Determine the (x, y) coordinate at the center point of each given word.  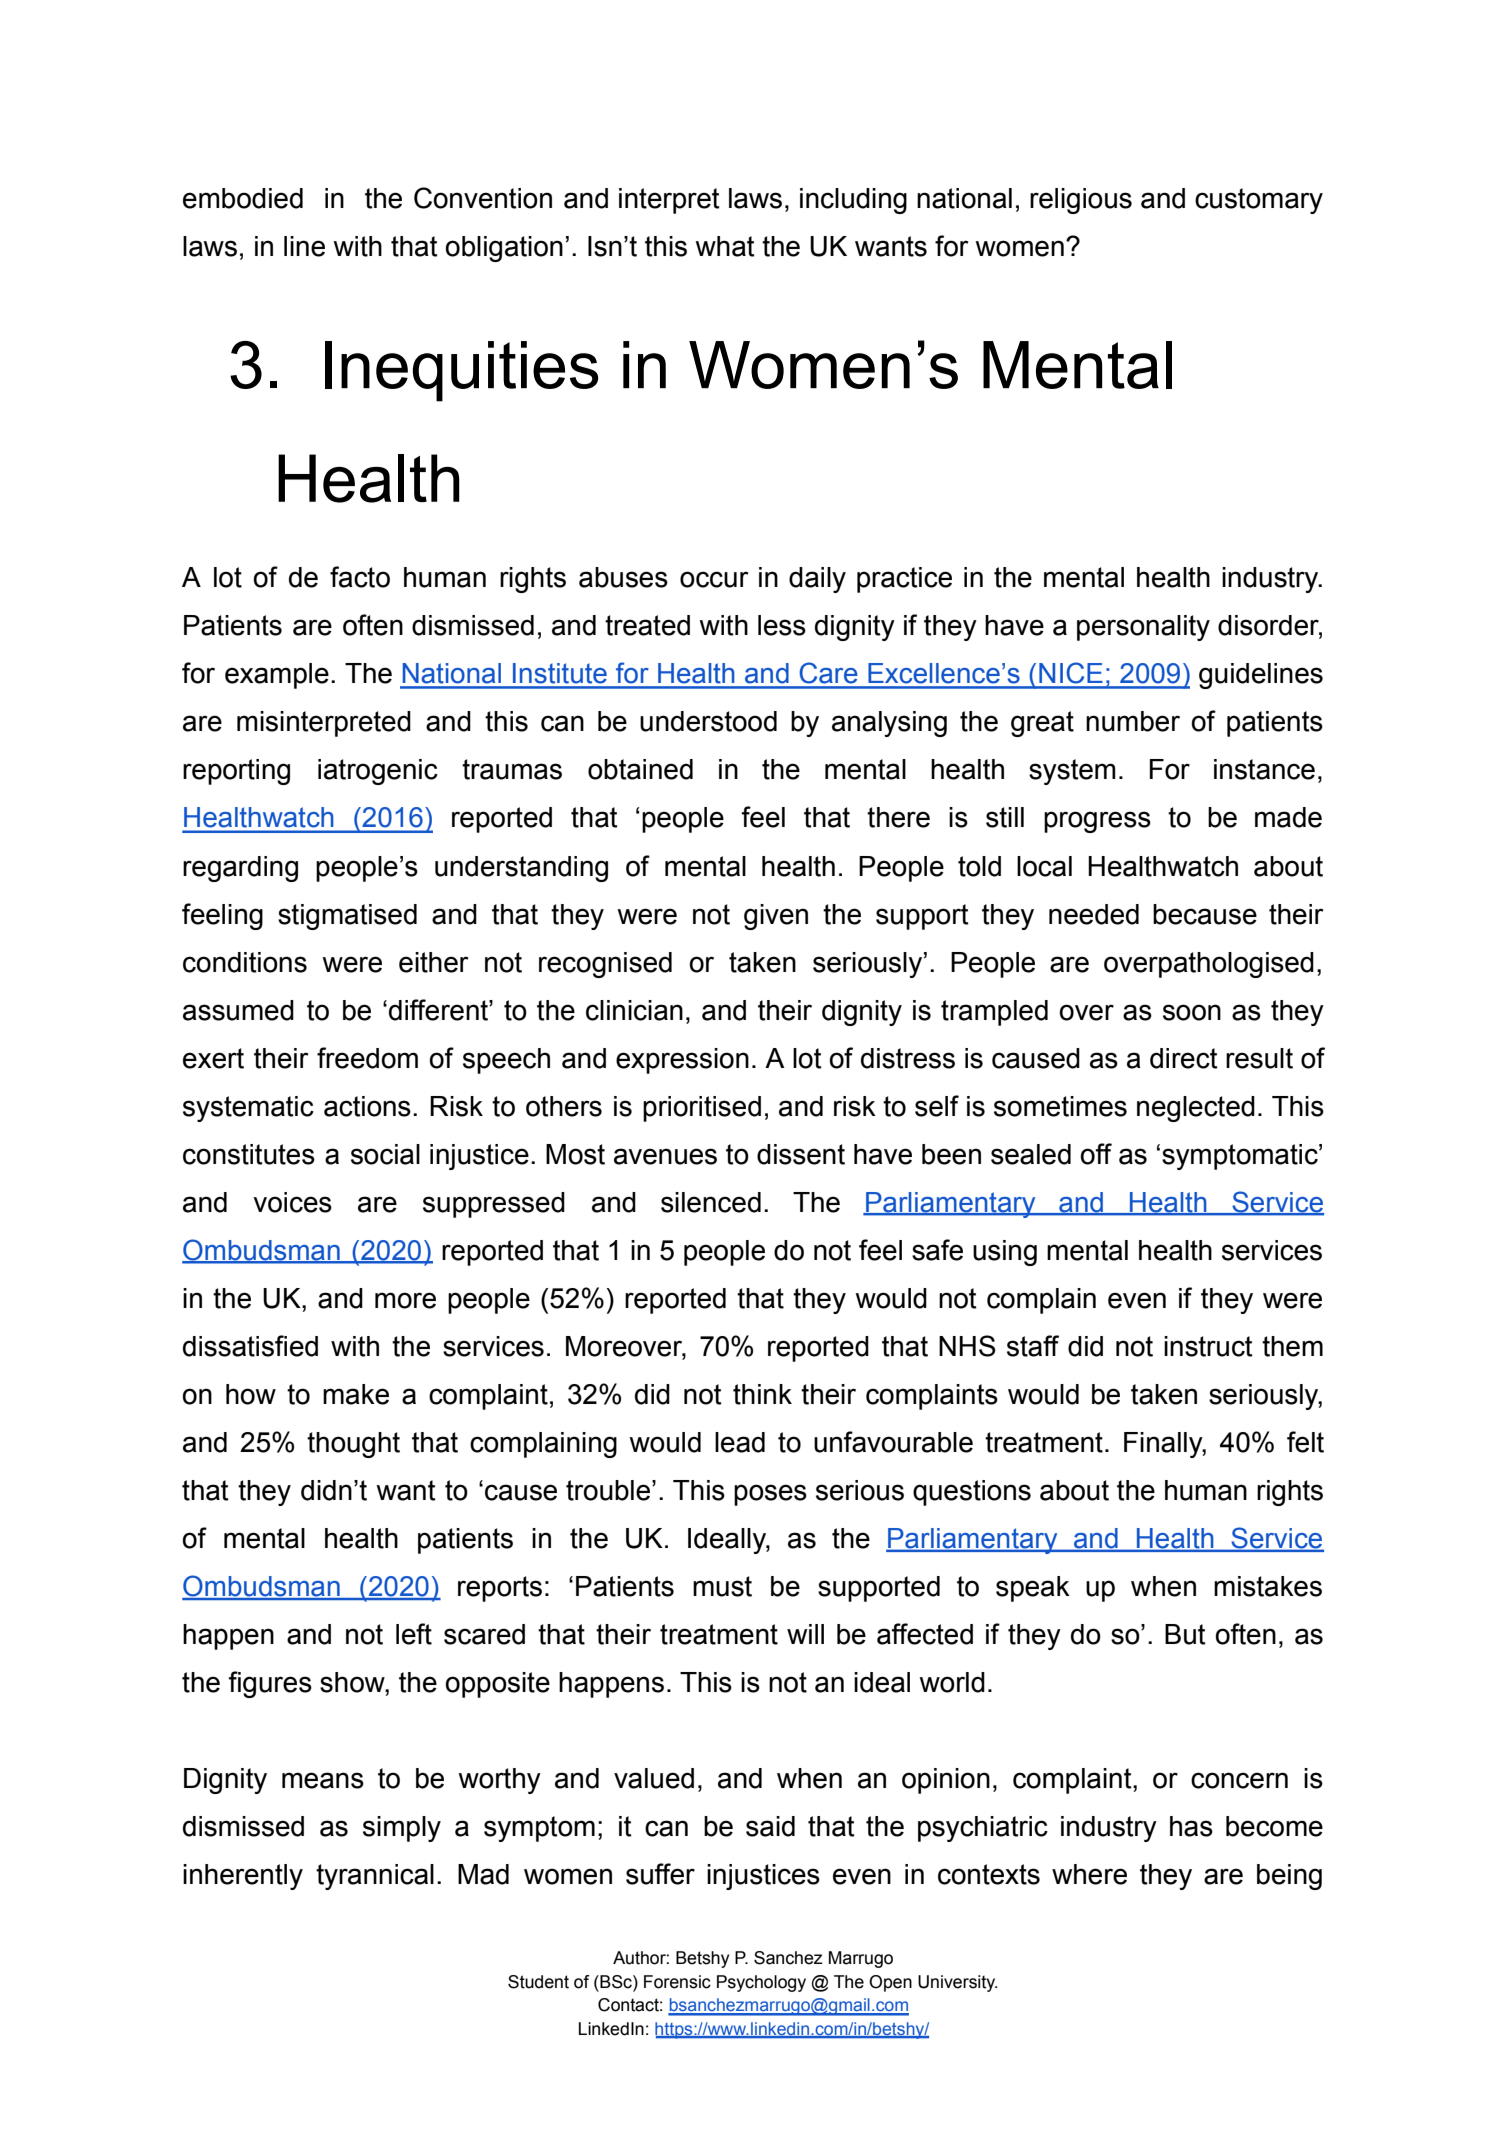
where (1089, 1874)
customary (1259, 201)
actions (367, 1106)
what (725, 246)
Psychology (761, 1983)
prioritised (702, 1109)
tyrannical (375, 1877)
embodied (243, 198)
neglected (1196, 1109)
